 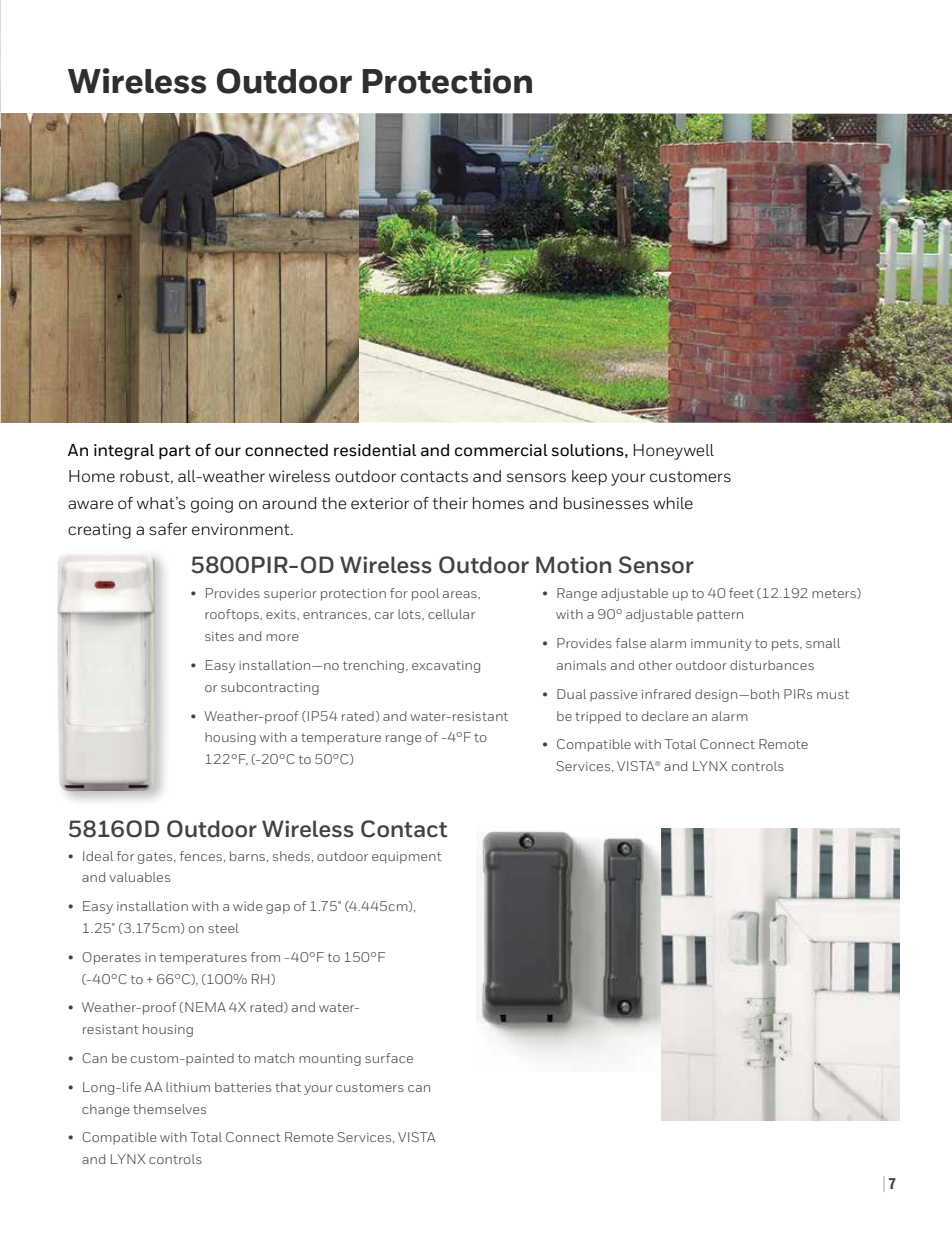 What do you see at coordinates (673, 503) in the screenshot?
I see `while` at bounding box center [673, 503].
